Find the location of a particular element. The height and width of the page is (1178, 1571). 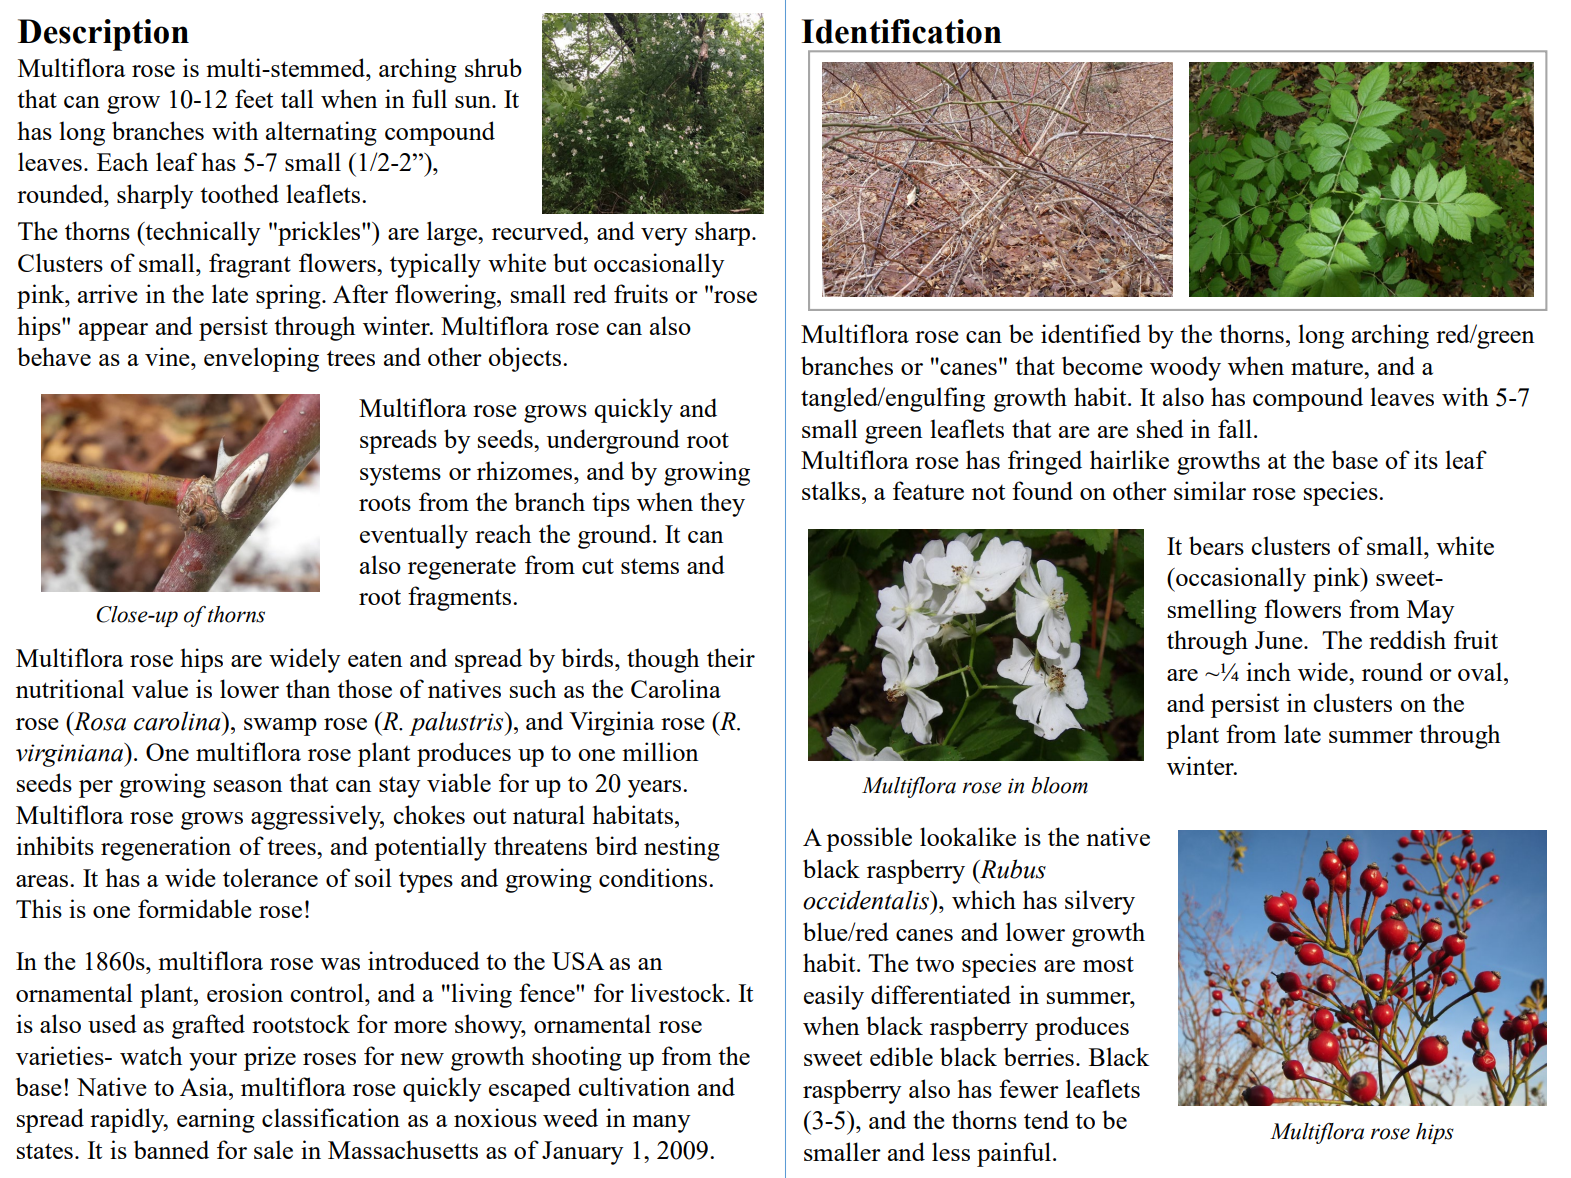

feet is located at coordinates (254, 98).
